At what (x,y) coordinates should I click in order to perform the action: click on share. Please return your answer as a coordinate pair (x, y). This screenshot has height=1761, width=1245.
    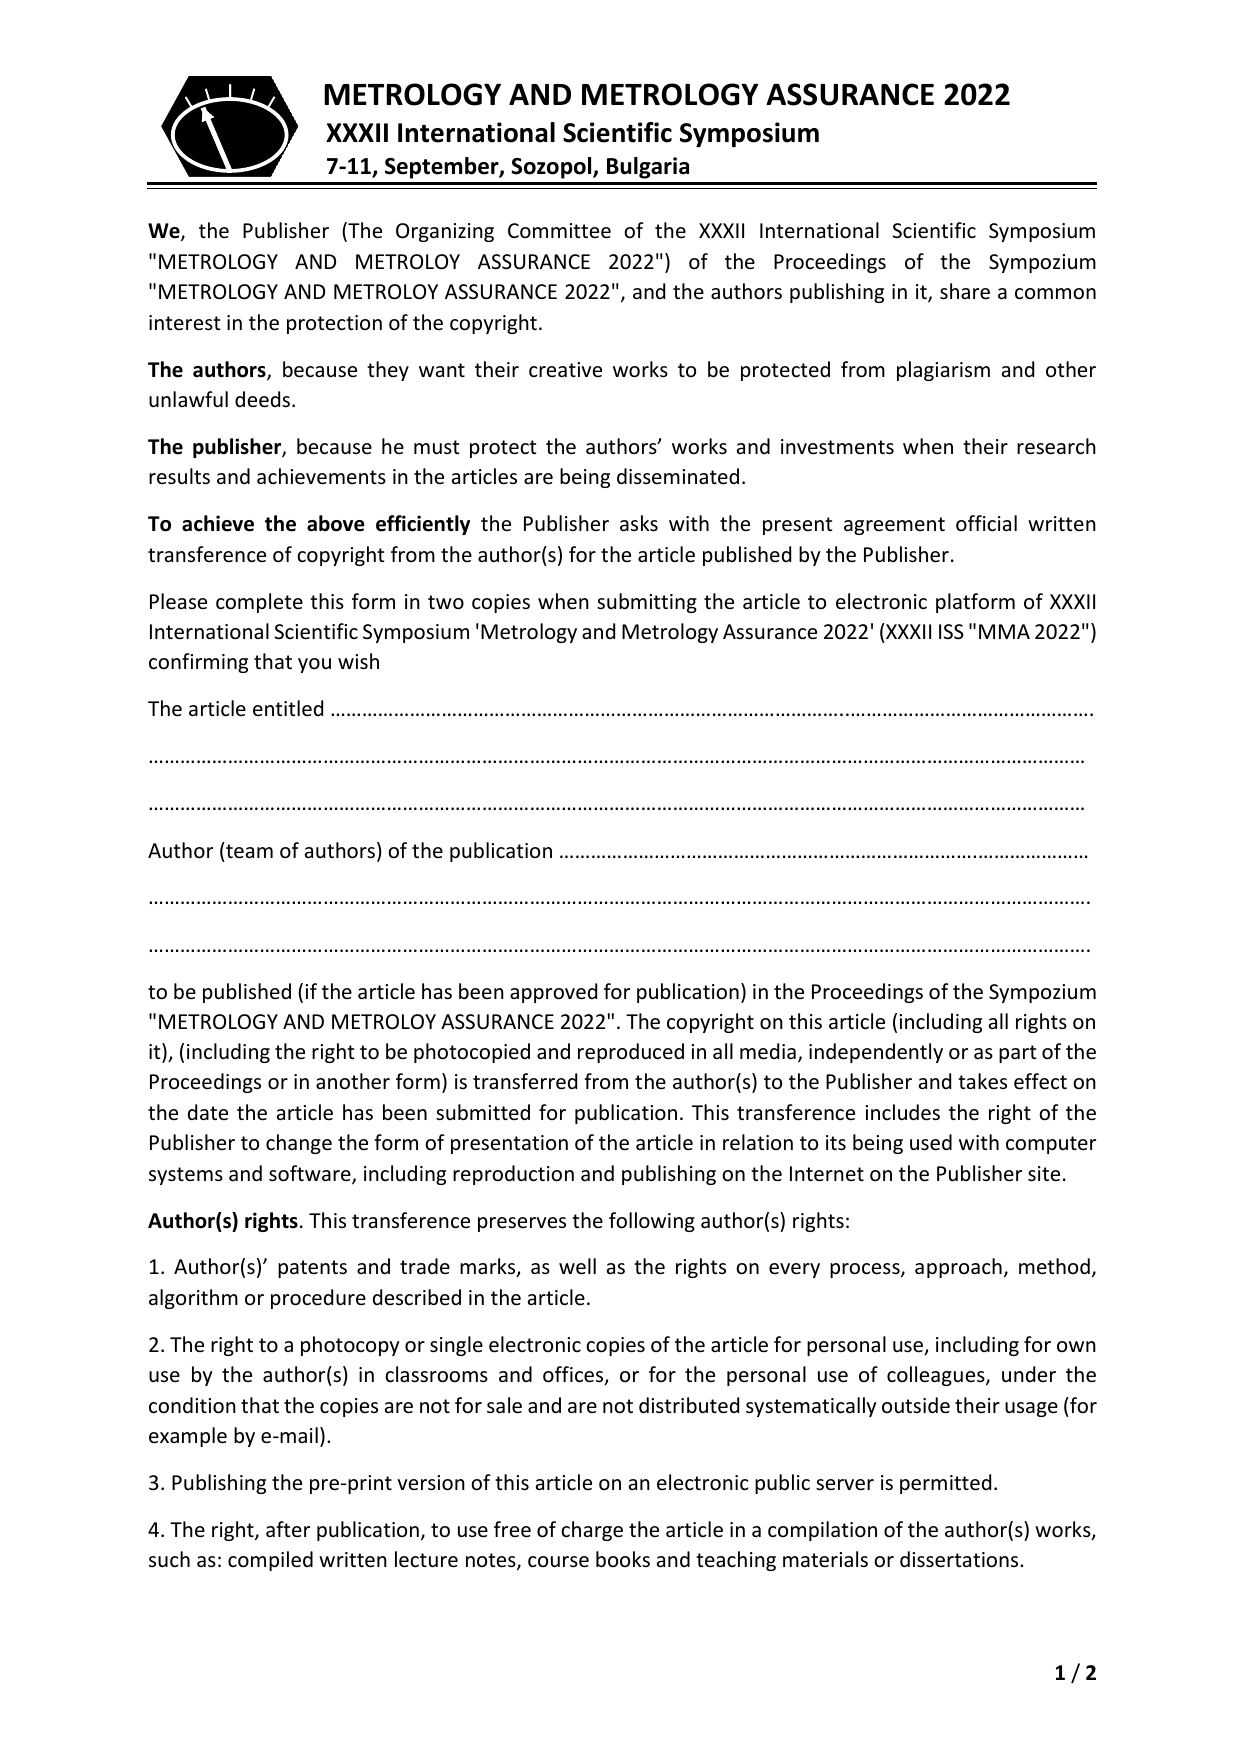
    Looking at the image, I should click on (965, 291).
